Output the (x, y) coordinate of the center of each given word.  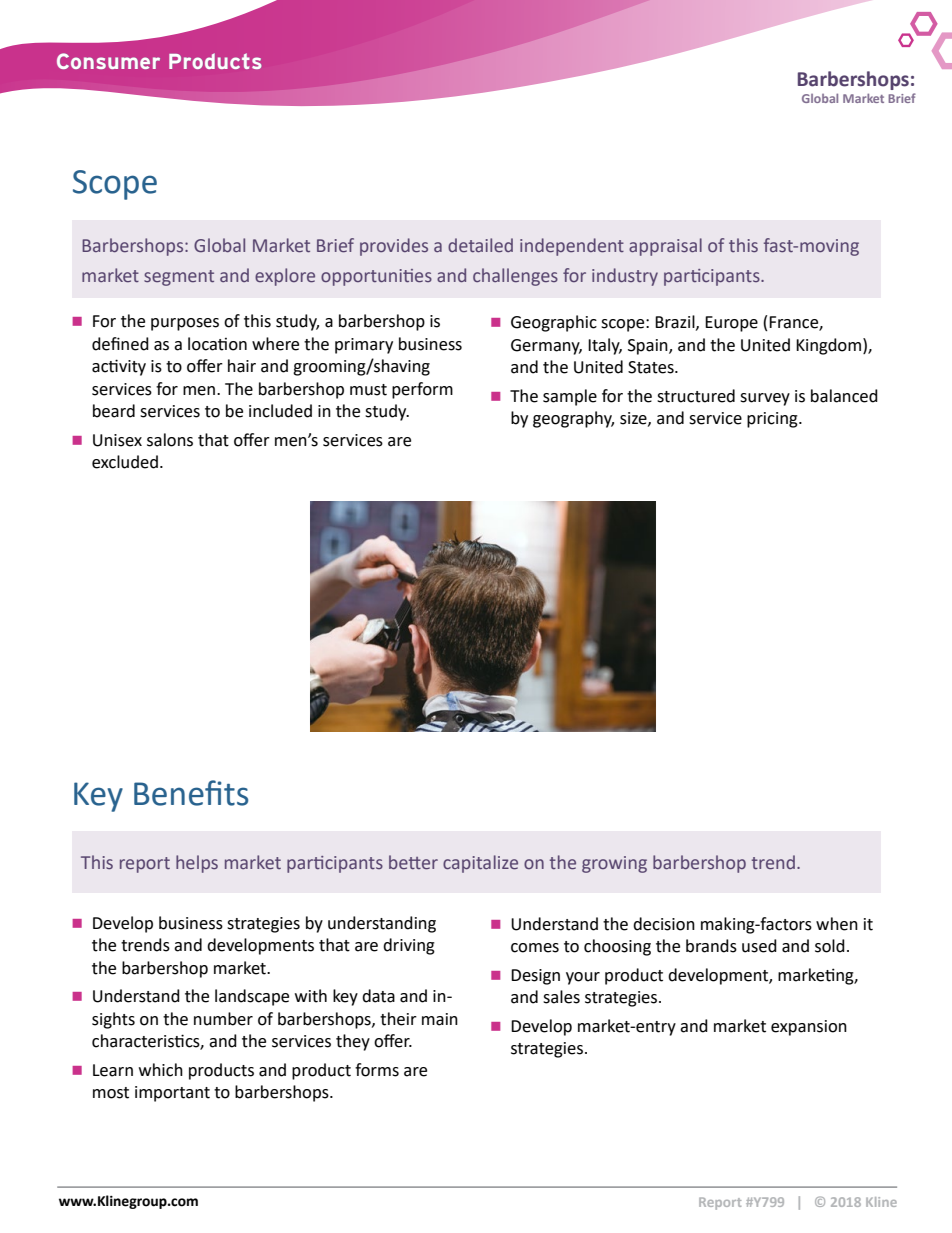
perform (422, 390)
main (440, 1019)
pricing (773, 420)
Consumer (108, 61)
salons (170, 440)
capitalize (480, 864)
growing (614, 864)
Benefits (191, 793)
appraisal (665, 247)
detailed (480, 245)
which (161, 1070)
